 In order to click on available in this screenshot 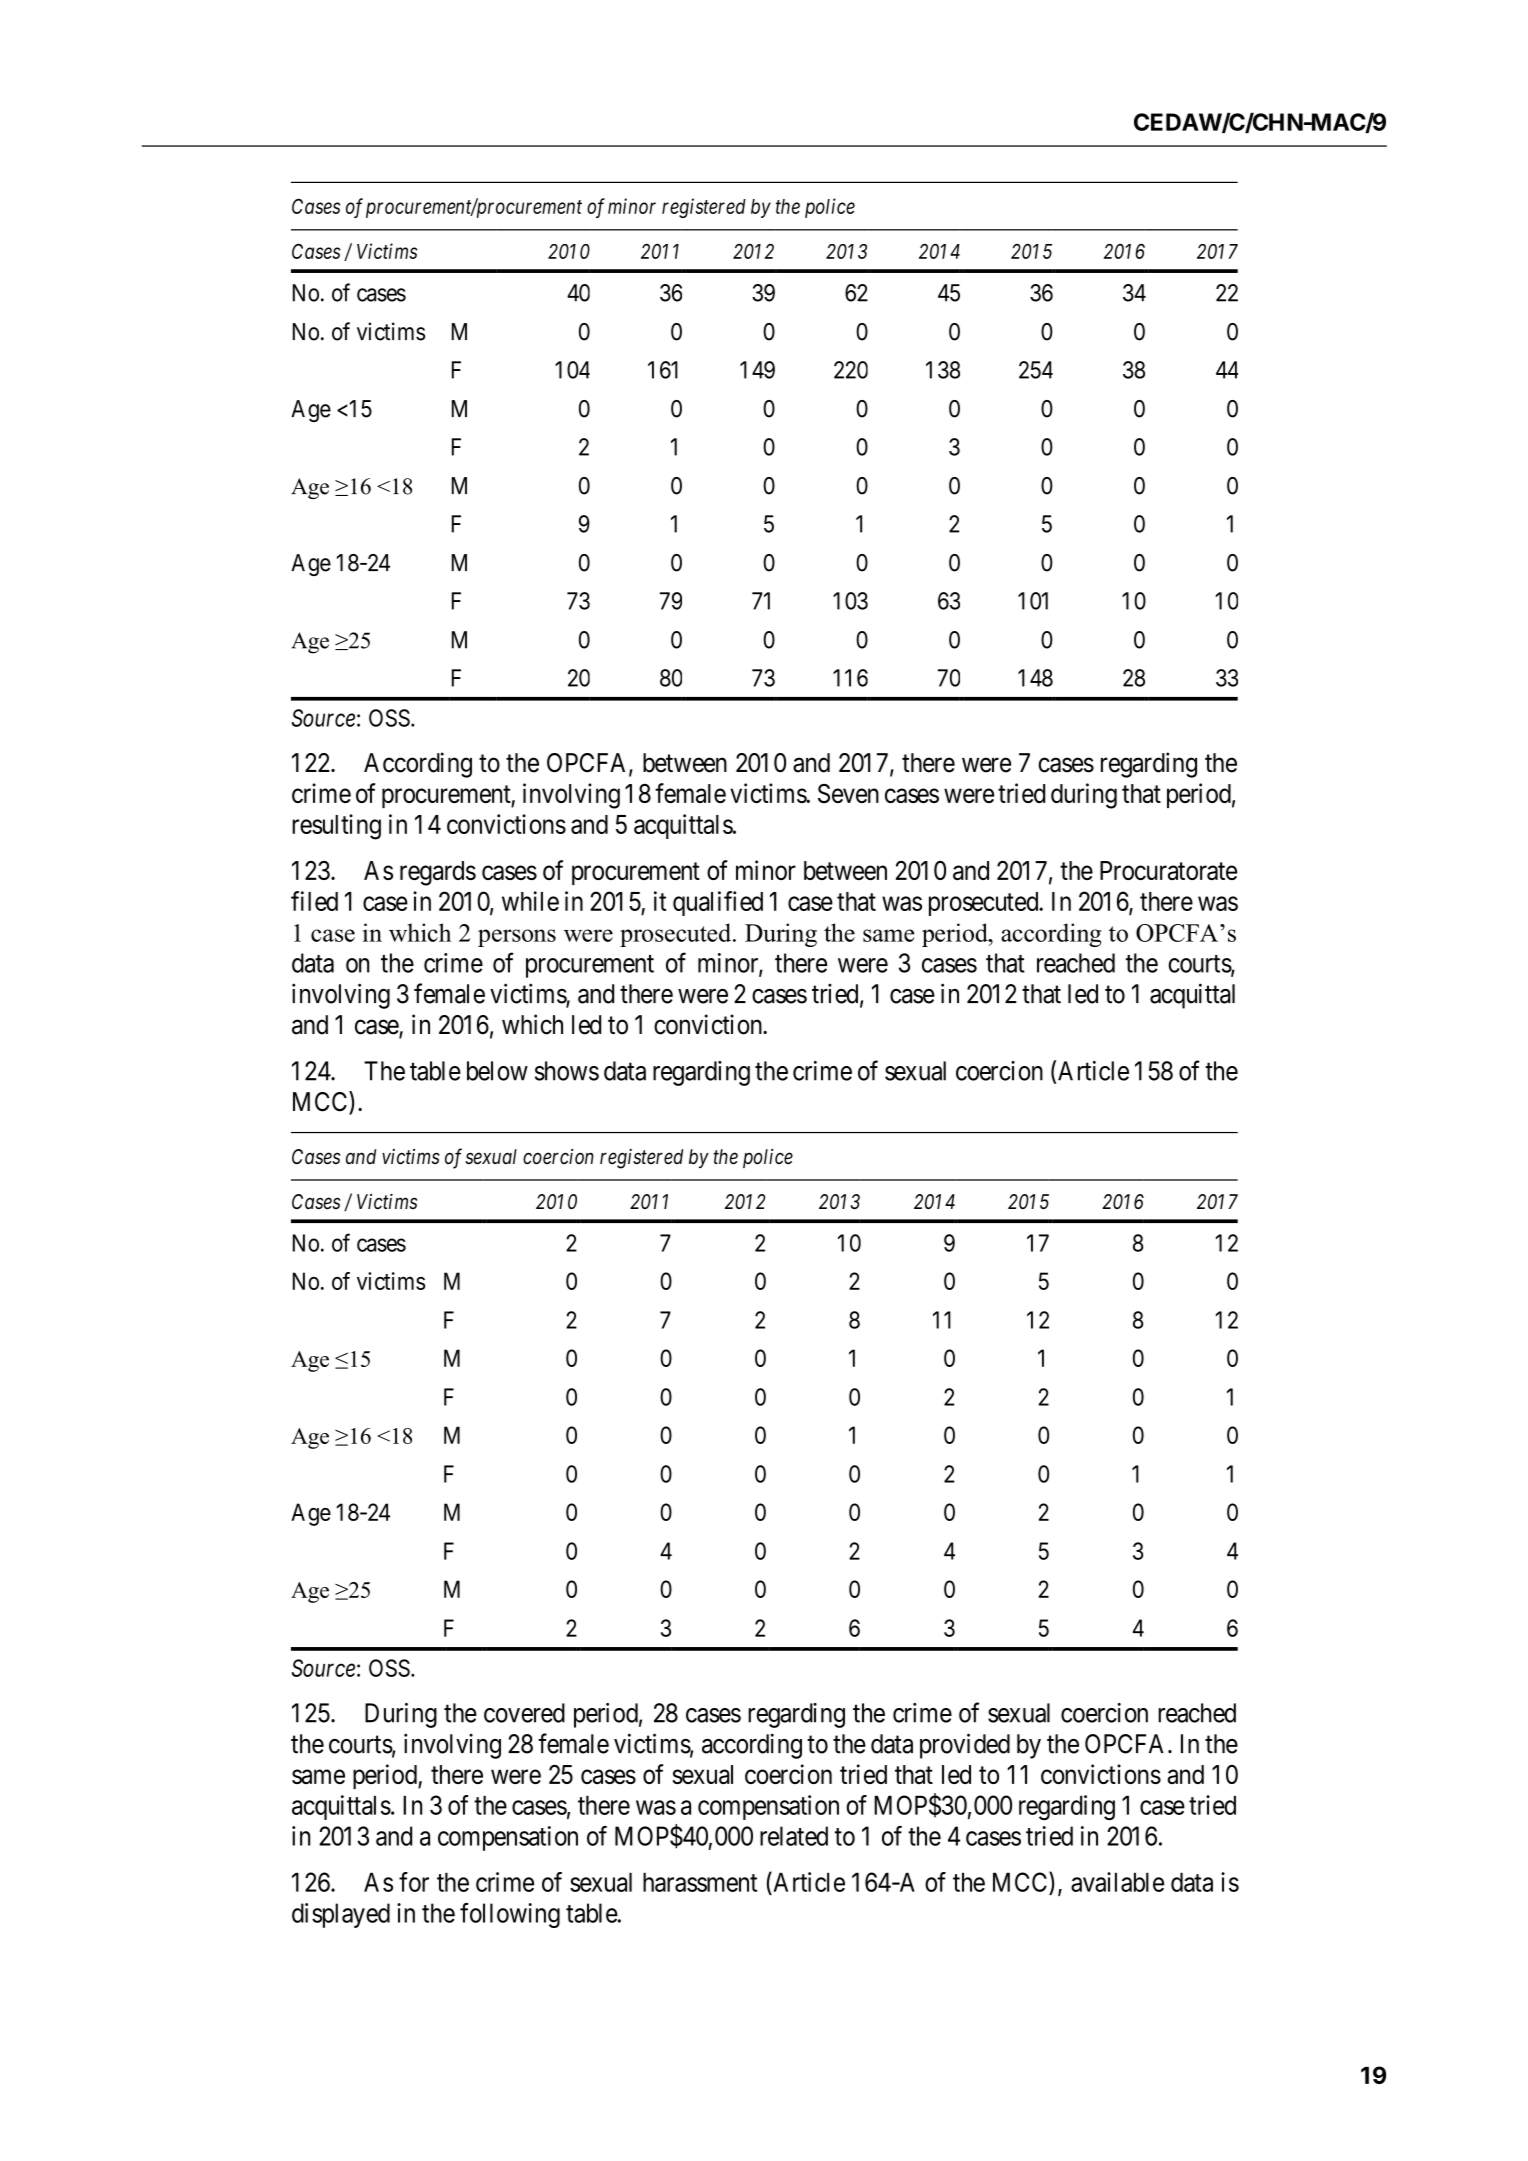, I will do `click(1117, 1882)`.
